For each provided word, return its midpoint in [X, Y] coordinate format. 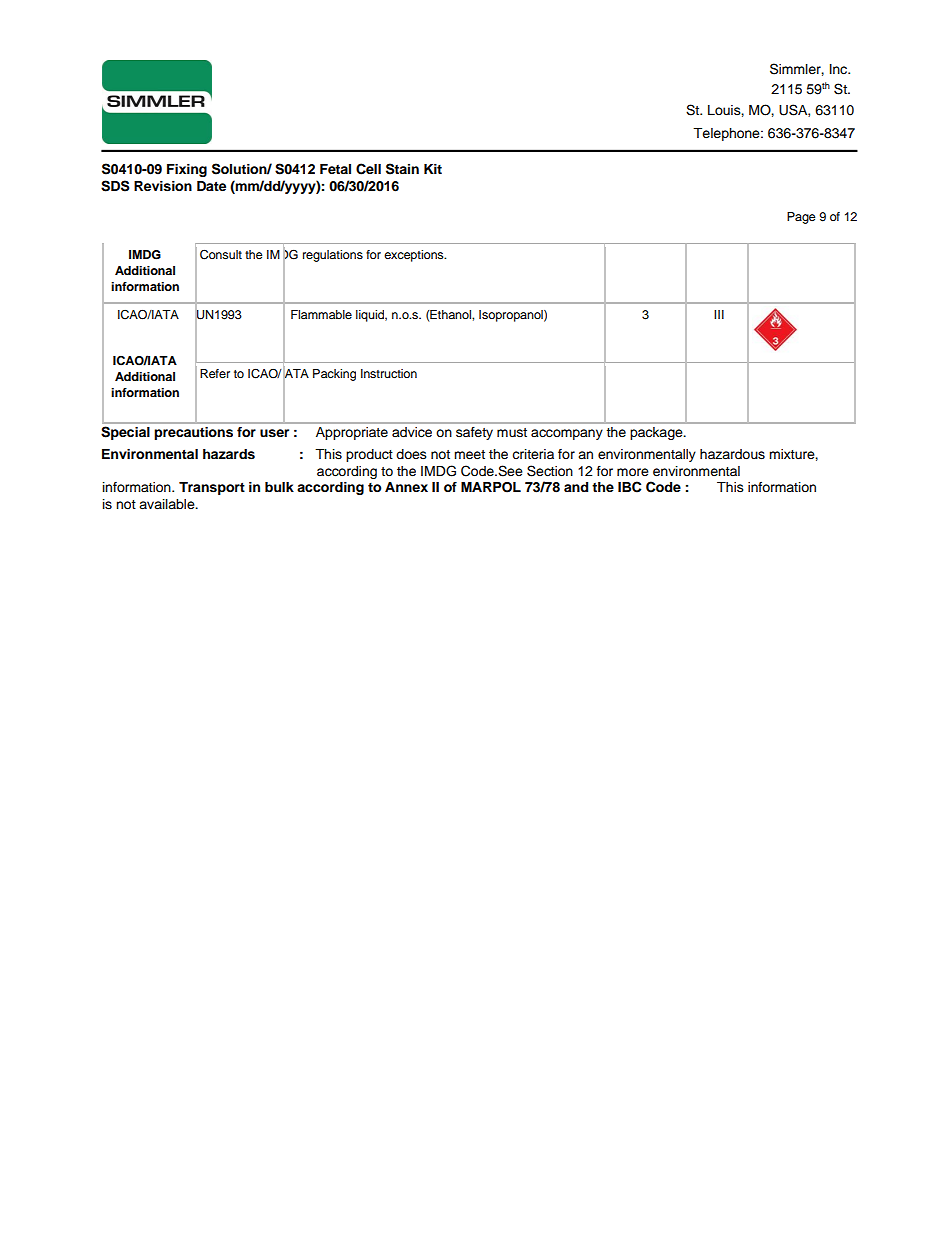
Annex [406, 487]
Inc [840, 69]
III [719, 314]
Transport [212, 488]
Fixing [187, 170]
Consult [221, 254]
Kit [433, 169]
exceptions [415, 256]
